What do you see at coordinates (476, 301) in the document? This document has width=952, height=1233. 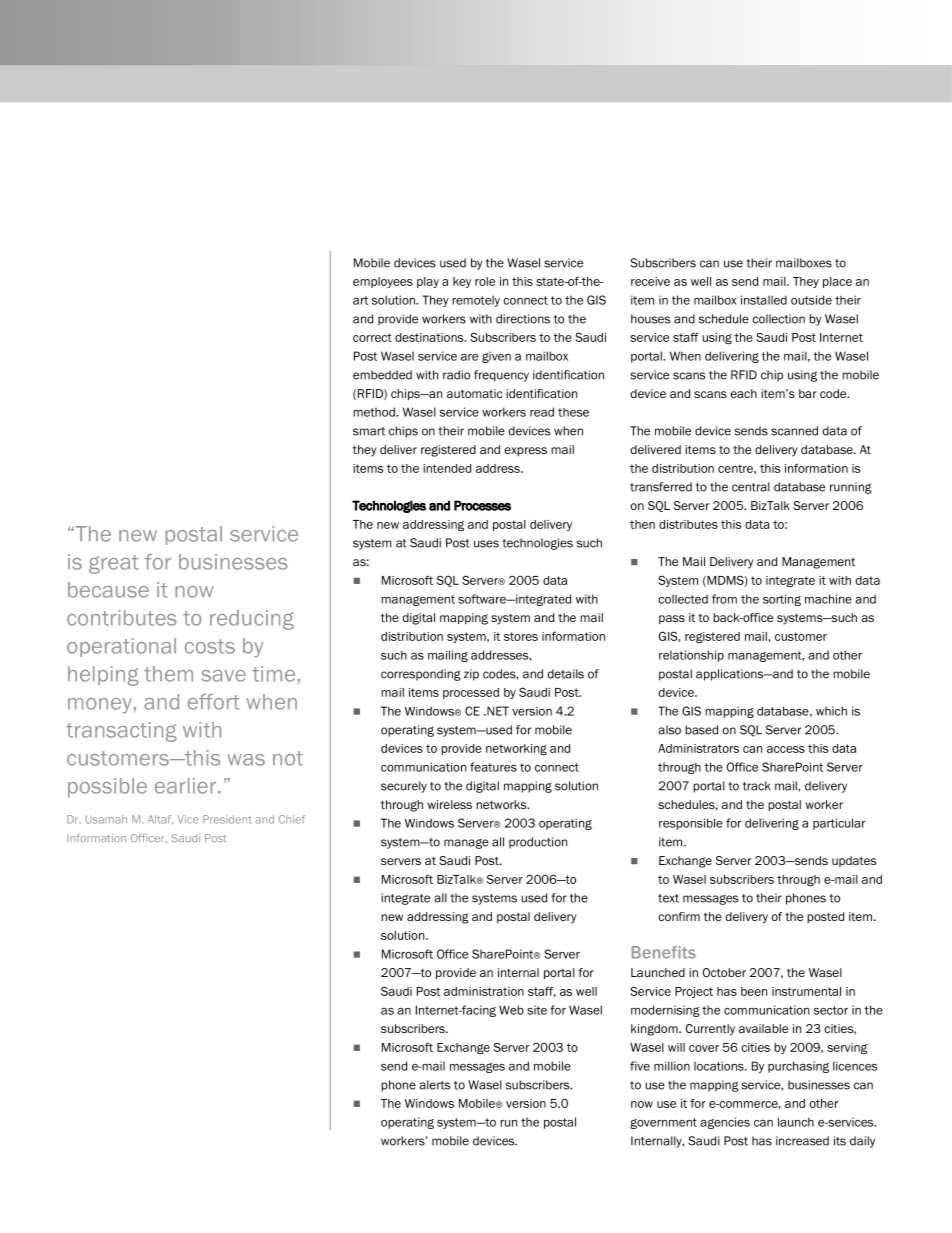 I see `remotely` at bounding box center [476, 301].
